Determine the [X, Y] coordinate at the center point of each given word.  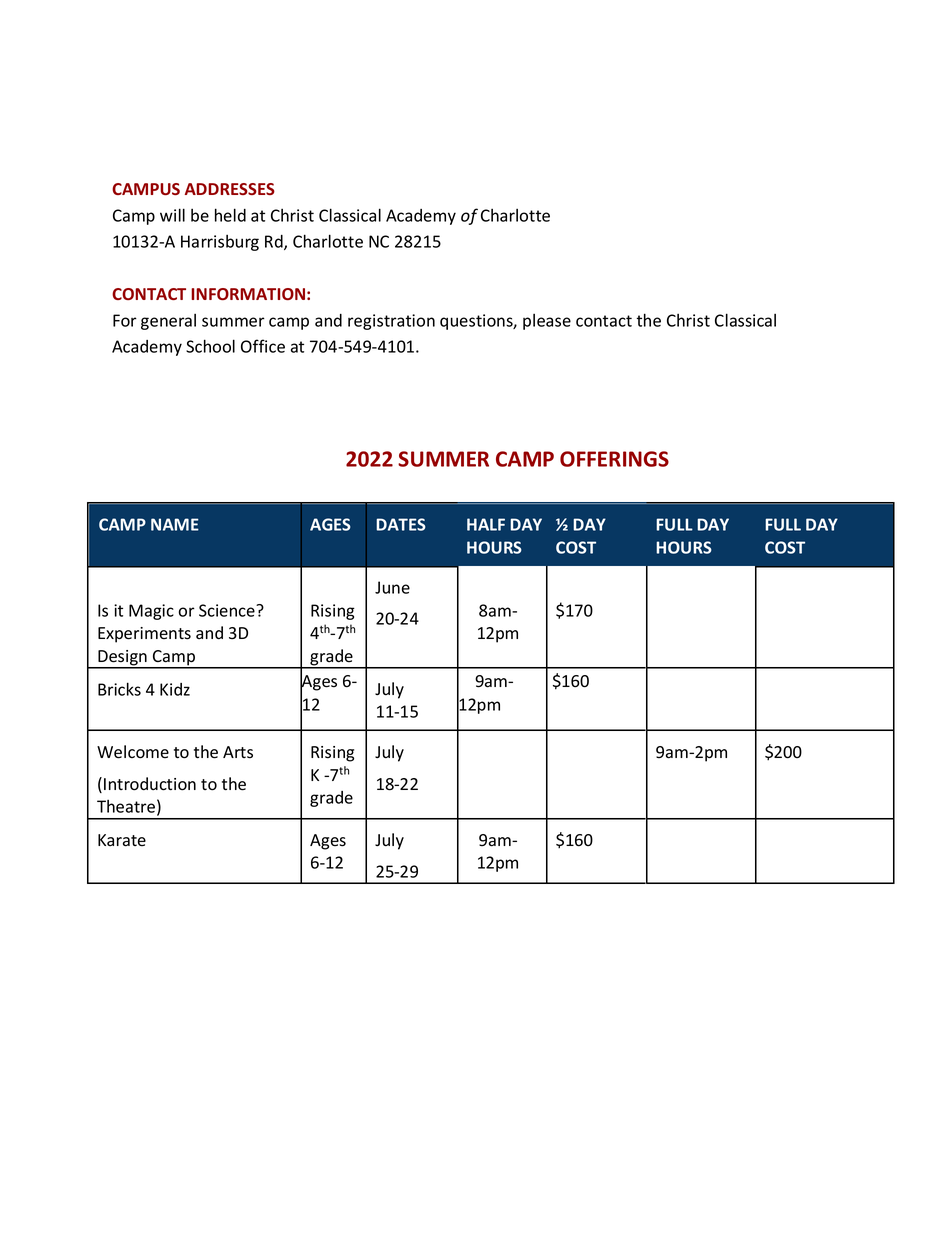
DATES [401, 524]
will [172, 215]
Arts [238, 752]
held [230, 215]
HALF [486, 524]
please [547, 322]
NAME [175, 524]
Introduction [150, 784]
